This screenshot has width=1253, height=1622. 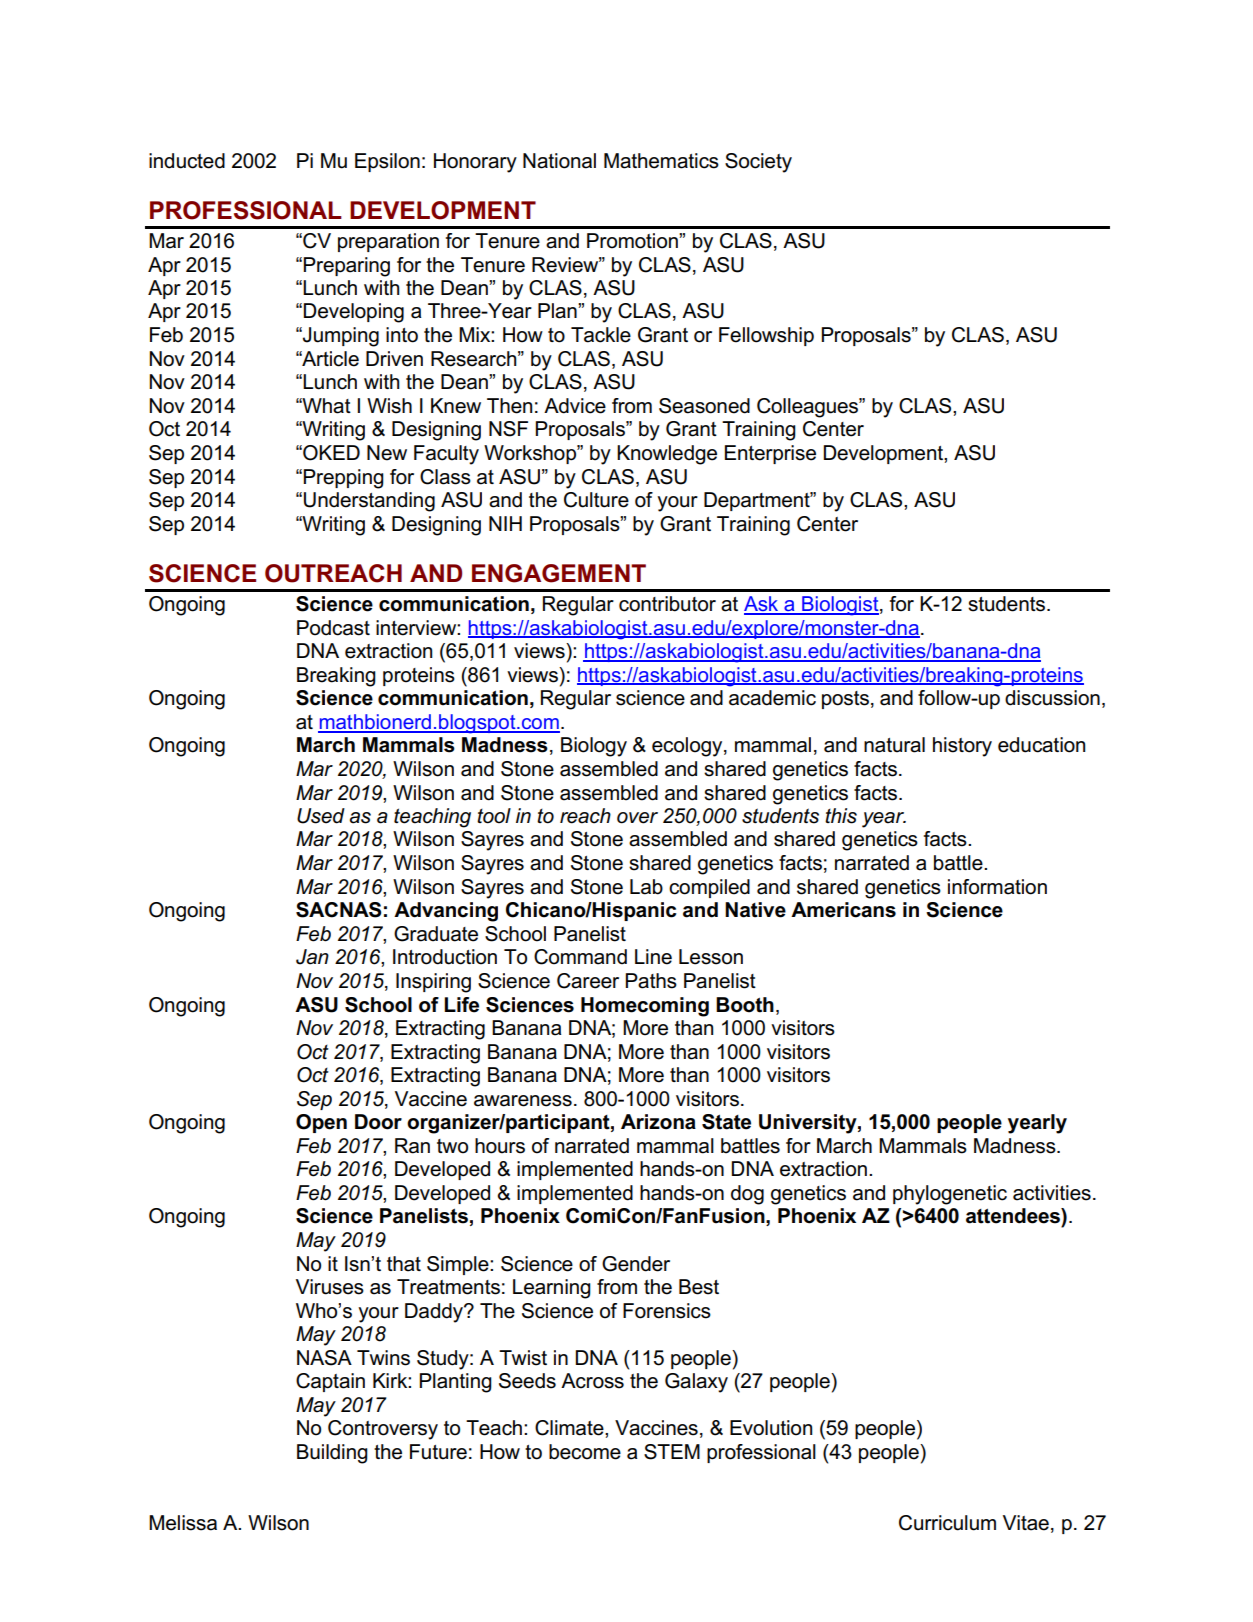 I want to click on Lab, so click(x=646, y=887).
